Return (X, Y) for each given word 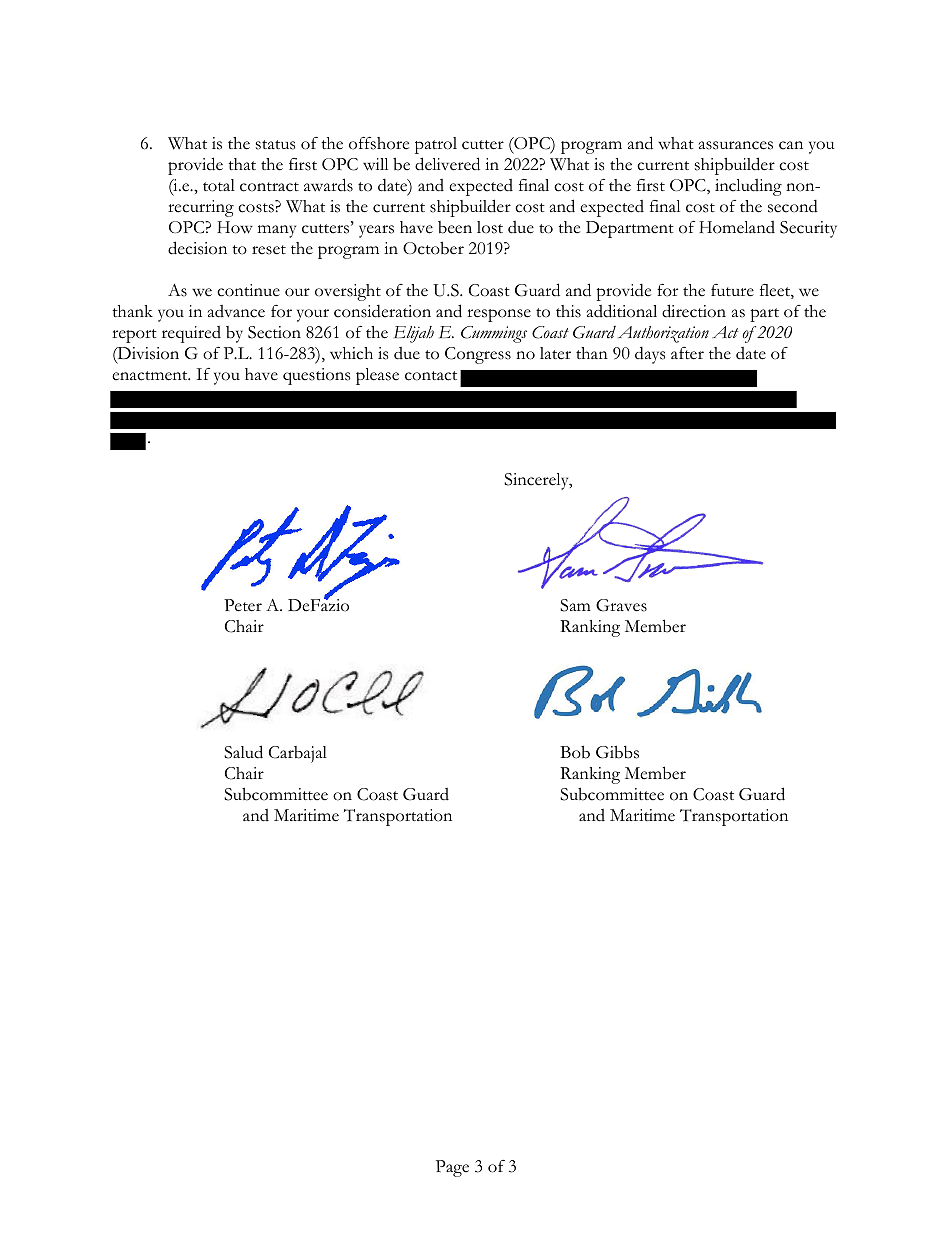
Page (452, 1168)
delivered (447, 164)
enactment (151, 376)
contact (431, 376)
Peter (243, 605)
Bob (575, 752)
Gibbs (617, 752)
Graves (621, 605)
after (687, 353)
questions (316, 376)
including (748, 187)
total (219, 185)
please (377, 376)
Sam (575, 605)
